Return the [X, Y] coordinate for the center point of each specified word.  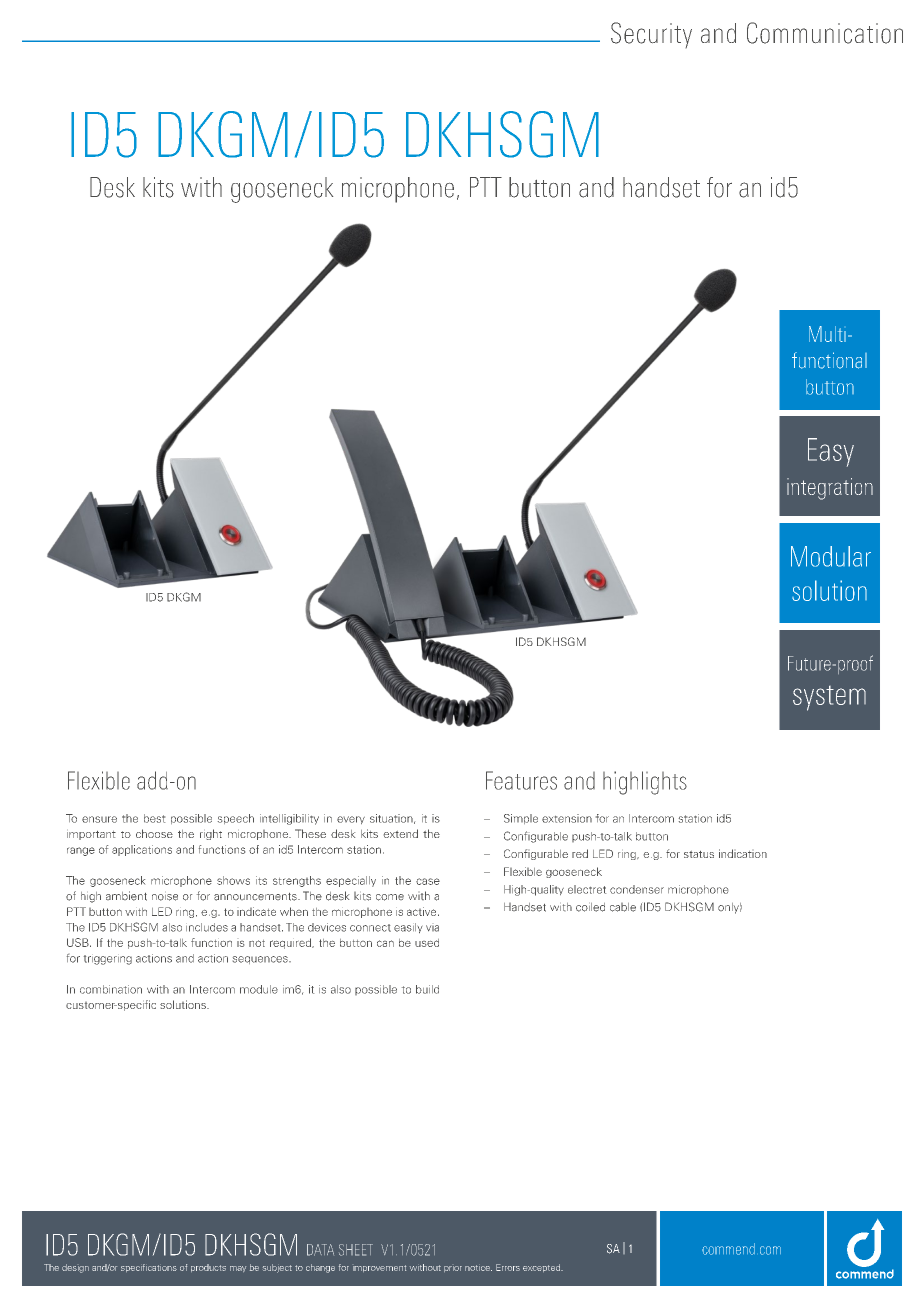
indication [743, 853]
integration [830, 489]
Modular [831, 556]
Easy [831, 452]
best [154, 818]
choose [154, 833]
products [208, 1268]
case [428, 881]
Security [651, 35]
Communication [825, 33]
